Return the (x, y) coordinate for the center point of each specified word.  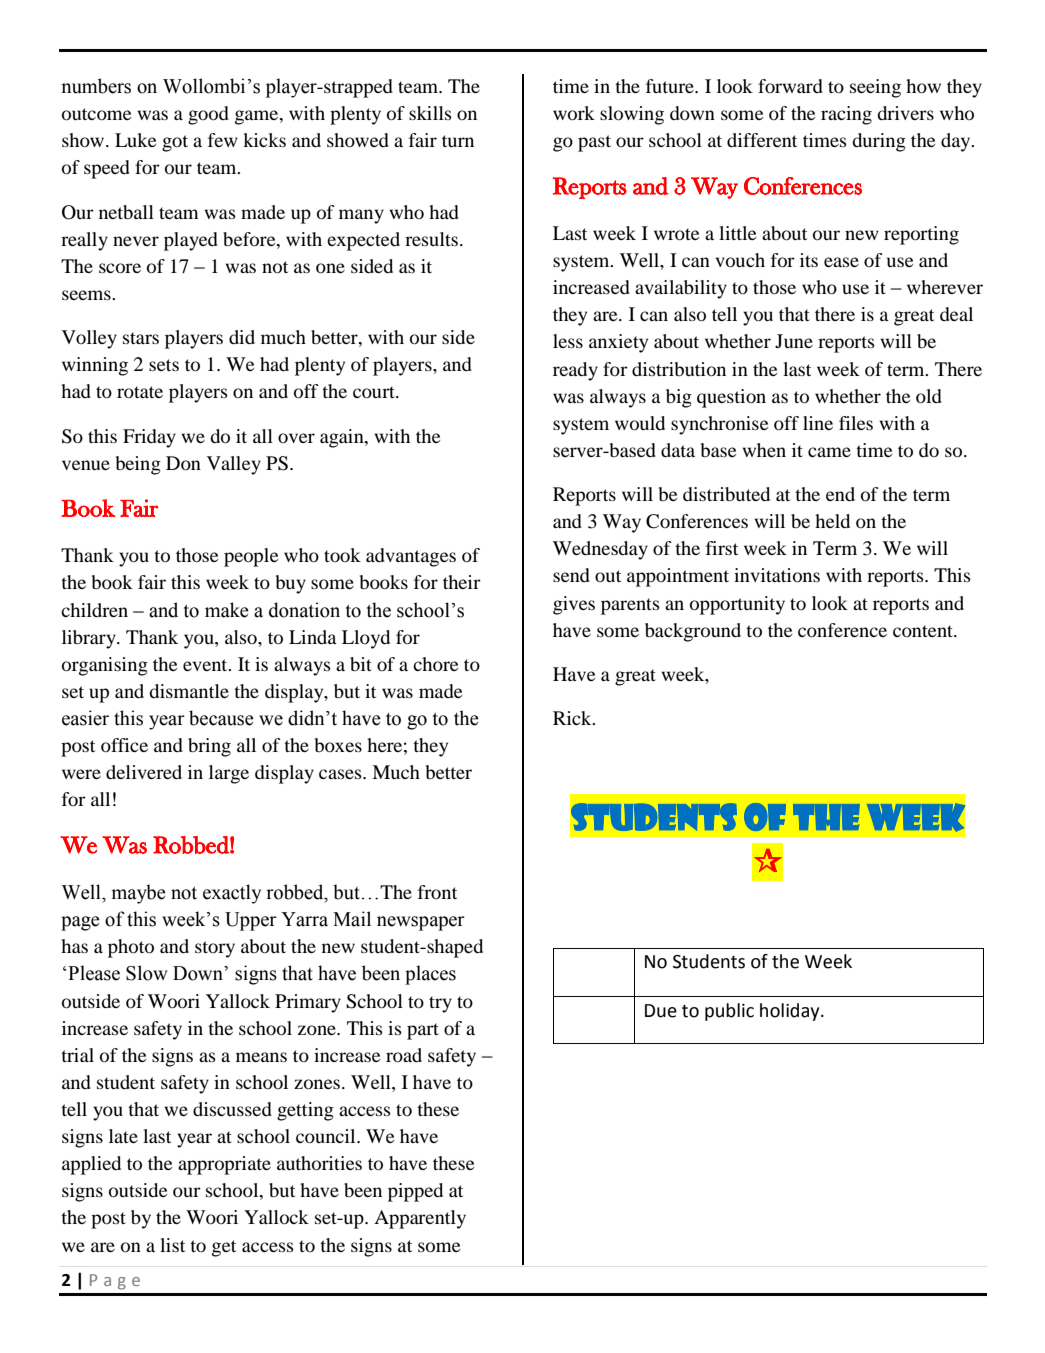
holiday (791, 1012)
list (172, 1245)
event (206, 665)
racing (846, 115)
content (924, 631)
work (574, 113)
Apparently (420, 1219)
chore (435, 664)
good (208, 115)
